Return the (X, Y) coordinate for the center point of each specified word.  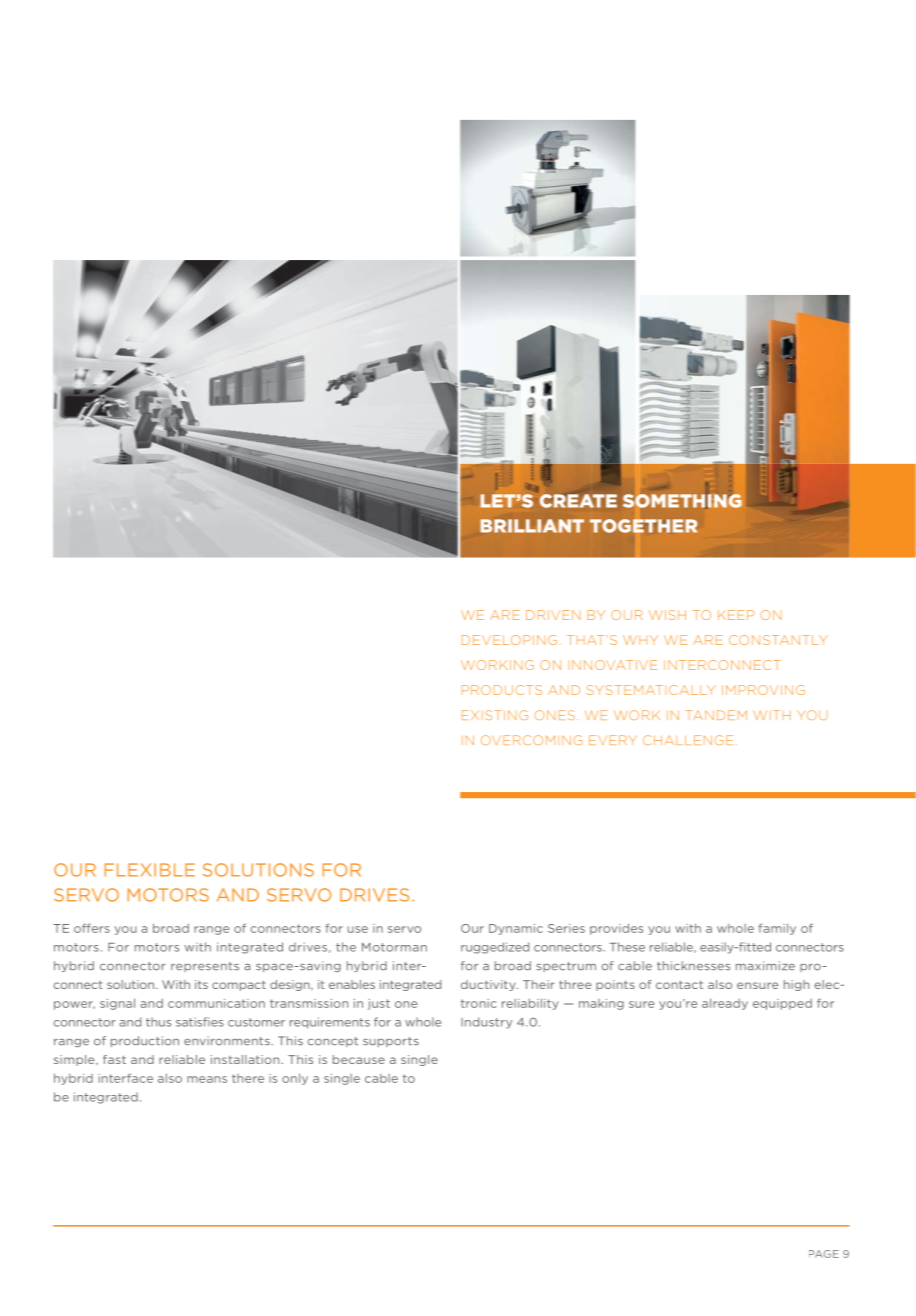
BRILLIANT (532, 526)
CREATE (578, 501)
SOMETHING (682, 501)
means (207, 1079)
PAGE (824, 1254)
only (295, 1079)
